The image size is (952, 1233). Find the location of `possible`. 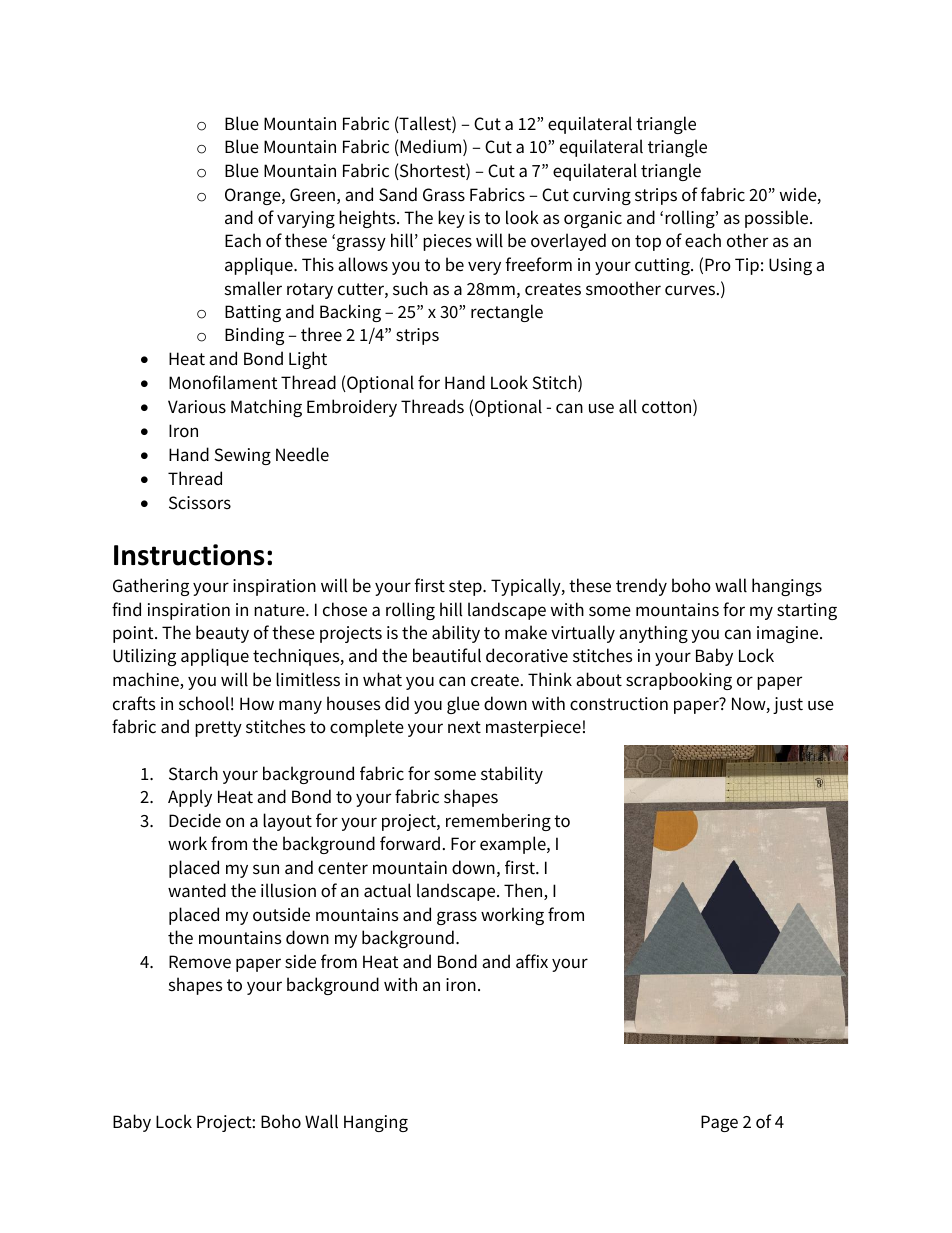

possible is located at coordinates (778, 219).
